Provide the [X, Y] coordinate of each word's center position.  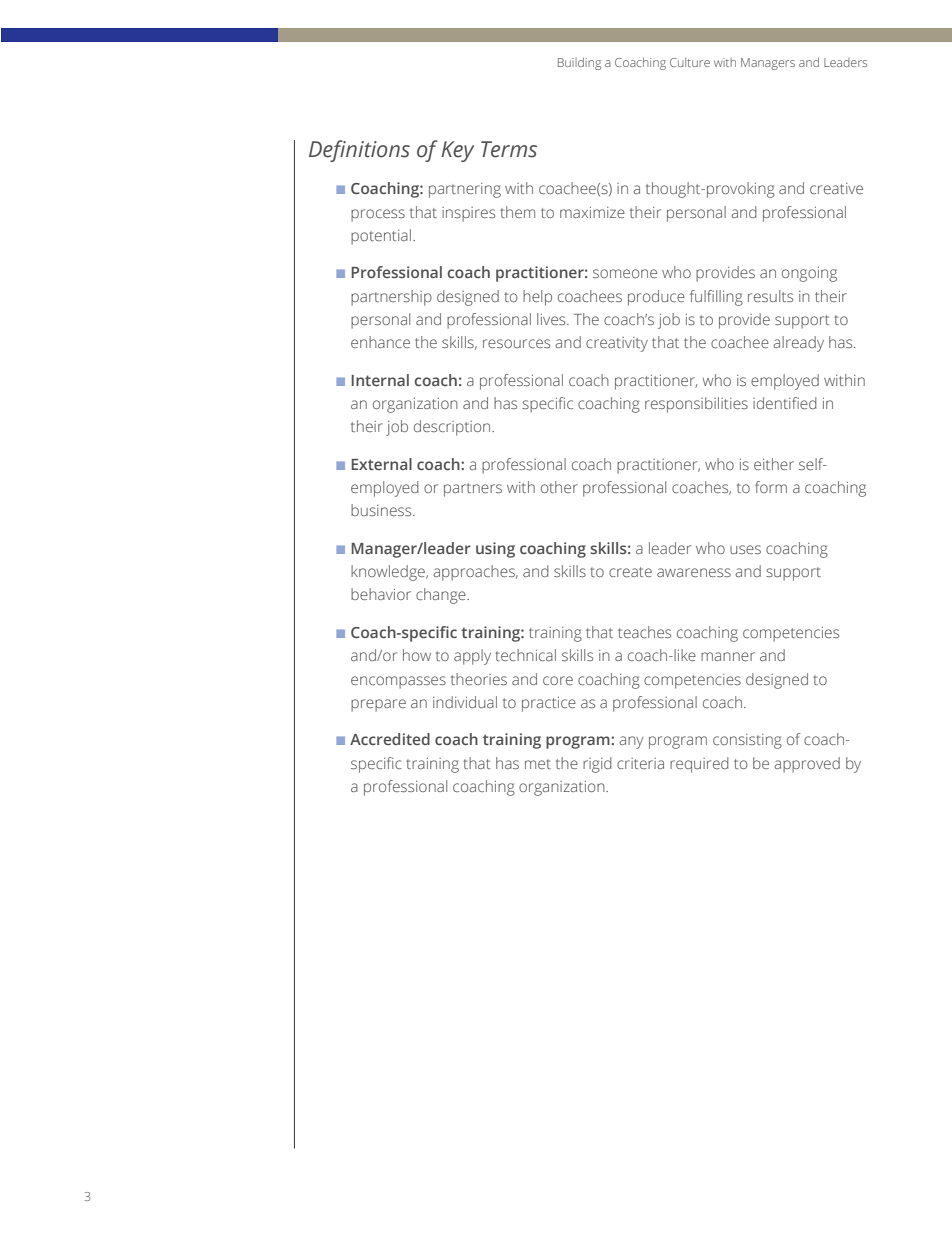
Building [579, 63]
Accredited [390, 739]
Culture [690, 62]
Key [457, 151]
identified [785, 403]
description [453, 428]
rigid [597, 765]
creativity [617, 344]
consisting [747, 741]
